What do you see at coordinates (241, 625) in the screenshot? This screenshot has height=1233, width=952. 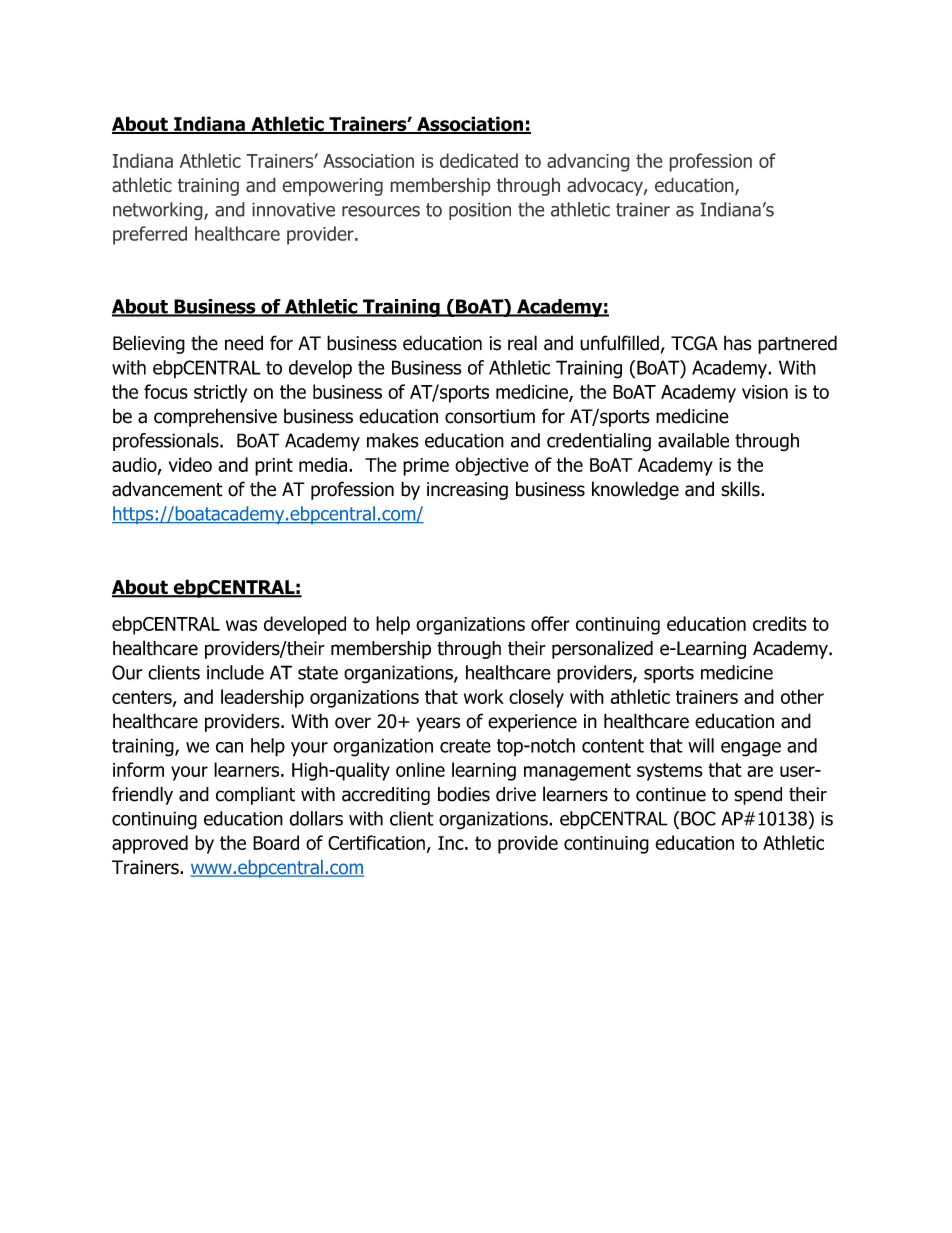 I see `was` at bounding box center [241, 625].
